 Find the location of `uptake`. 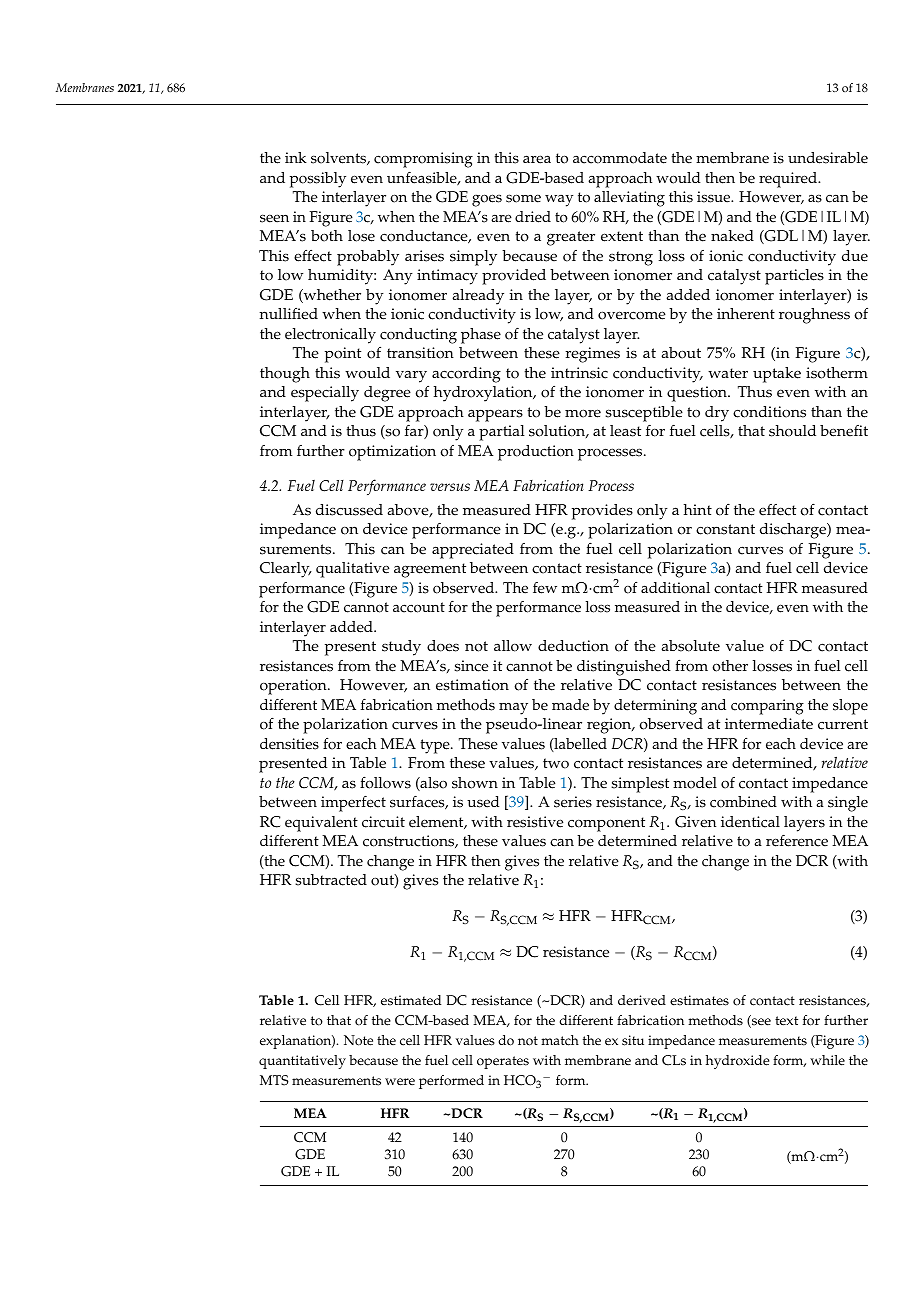

uptake is located at coordinates (777, 375).
